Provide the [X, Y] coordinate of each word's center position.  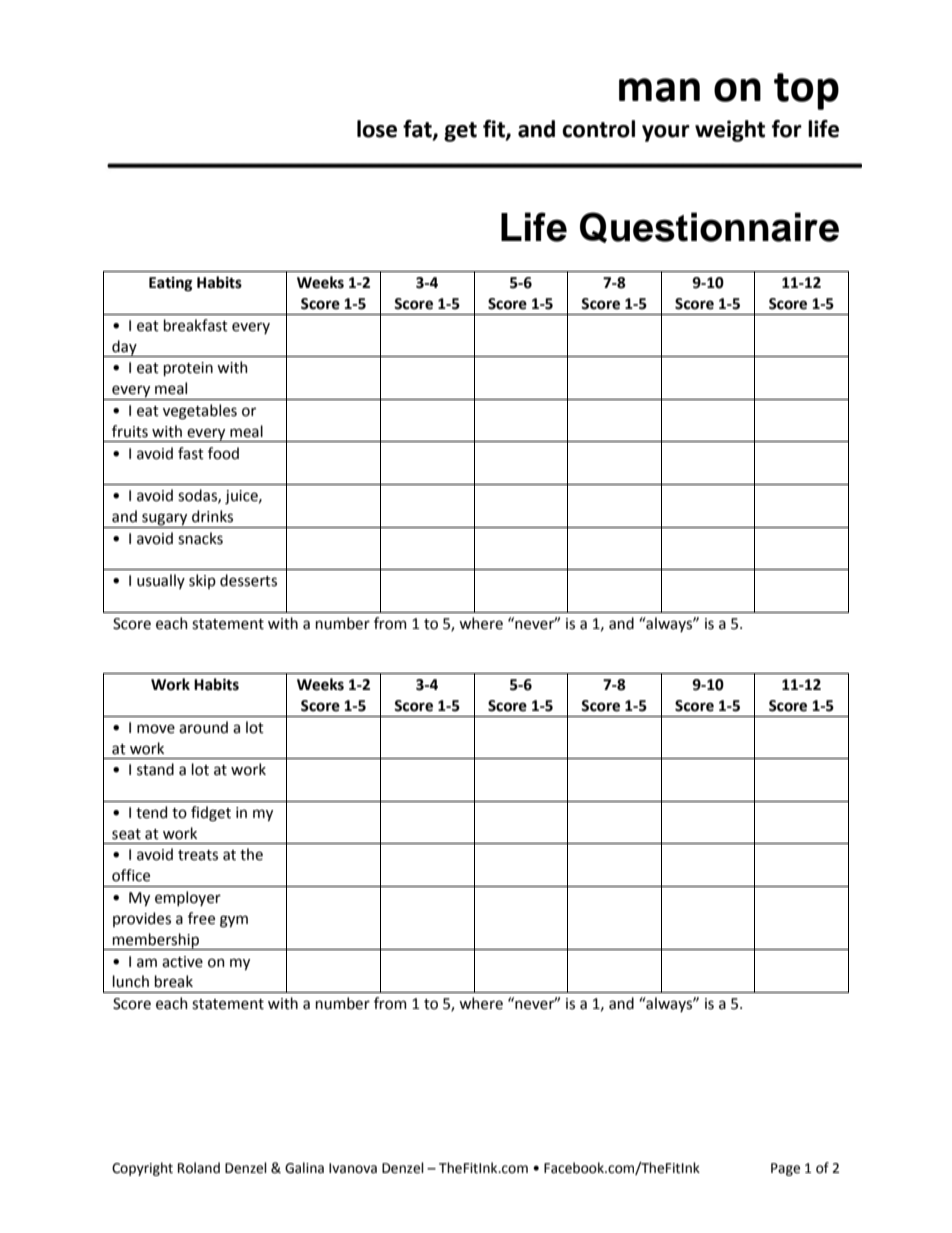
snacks [200, 538]
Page [785, 1169]
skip [202, 581]
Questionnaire [709, 227]
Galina [304, 1168]
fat [418, 129]
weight [730, 131]
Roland [199, 1168]
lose [377, 129]
